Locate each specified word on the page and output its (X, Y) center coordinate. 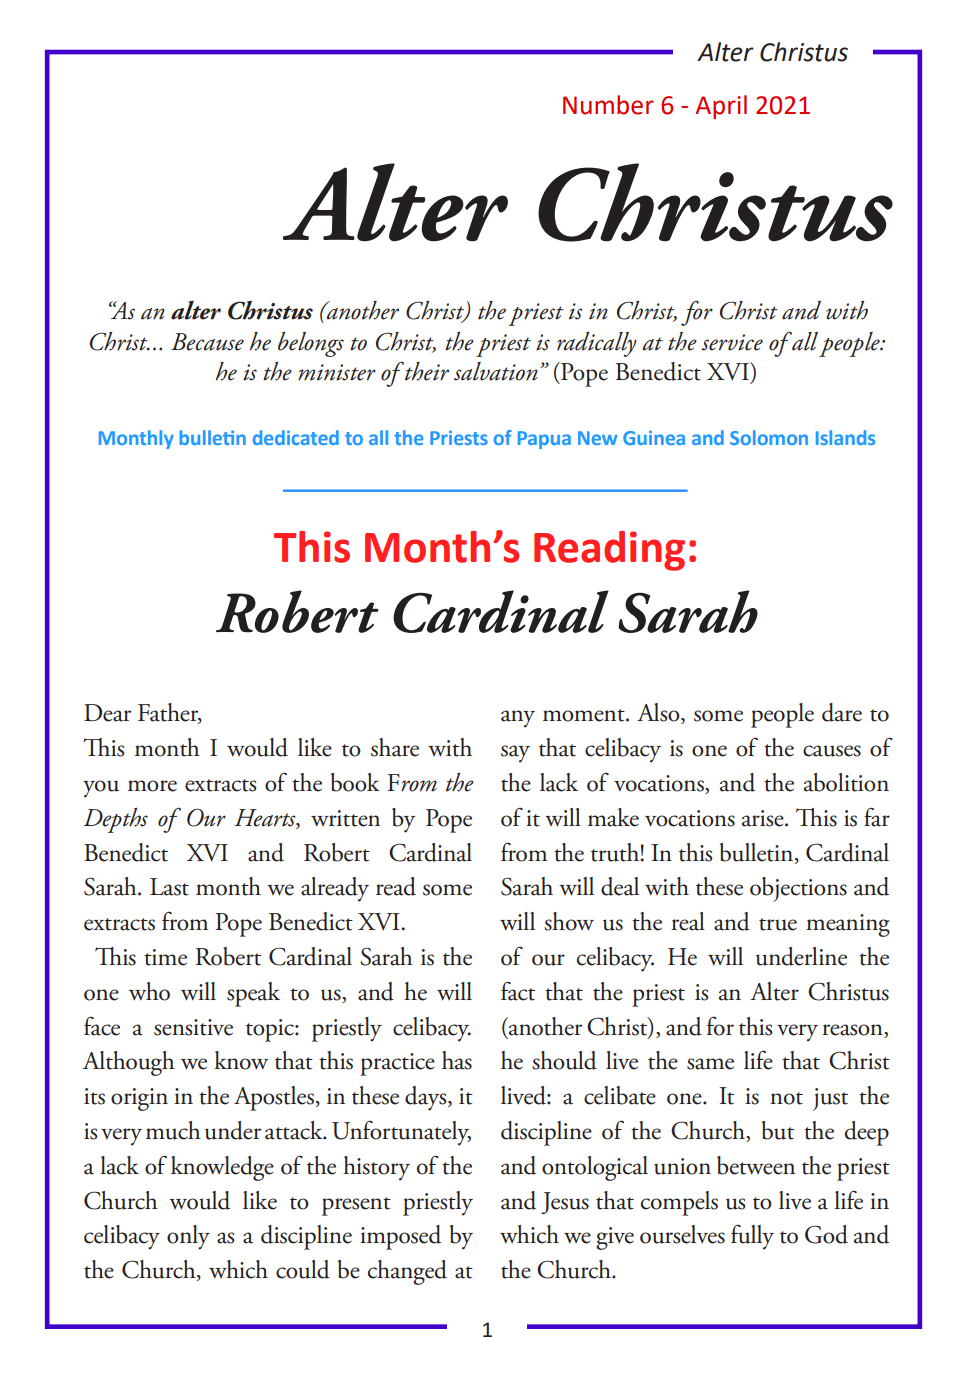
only (188, 1237)
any (518, 719)
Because (207, 342)
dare (842, 712)
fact (518, 991)
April (721, 107)
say (515, 754)
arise (764, 818)
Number (608, 105)
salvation (496, 371)
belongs (311, 344)
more (152, 786)
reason (853, 1030)
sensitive (193, 1027)
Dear (107, 713)
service (732, 342)
